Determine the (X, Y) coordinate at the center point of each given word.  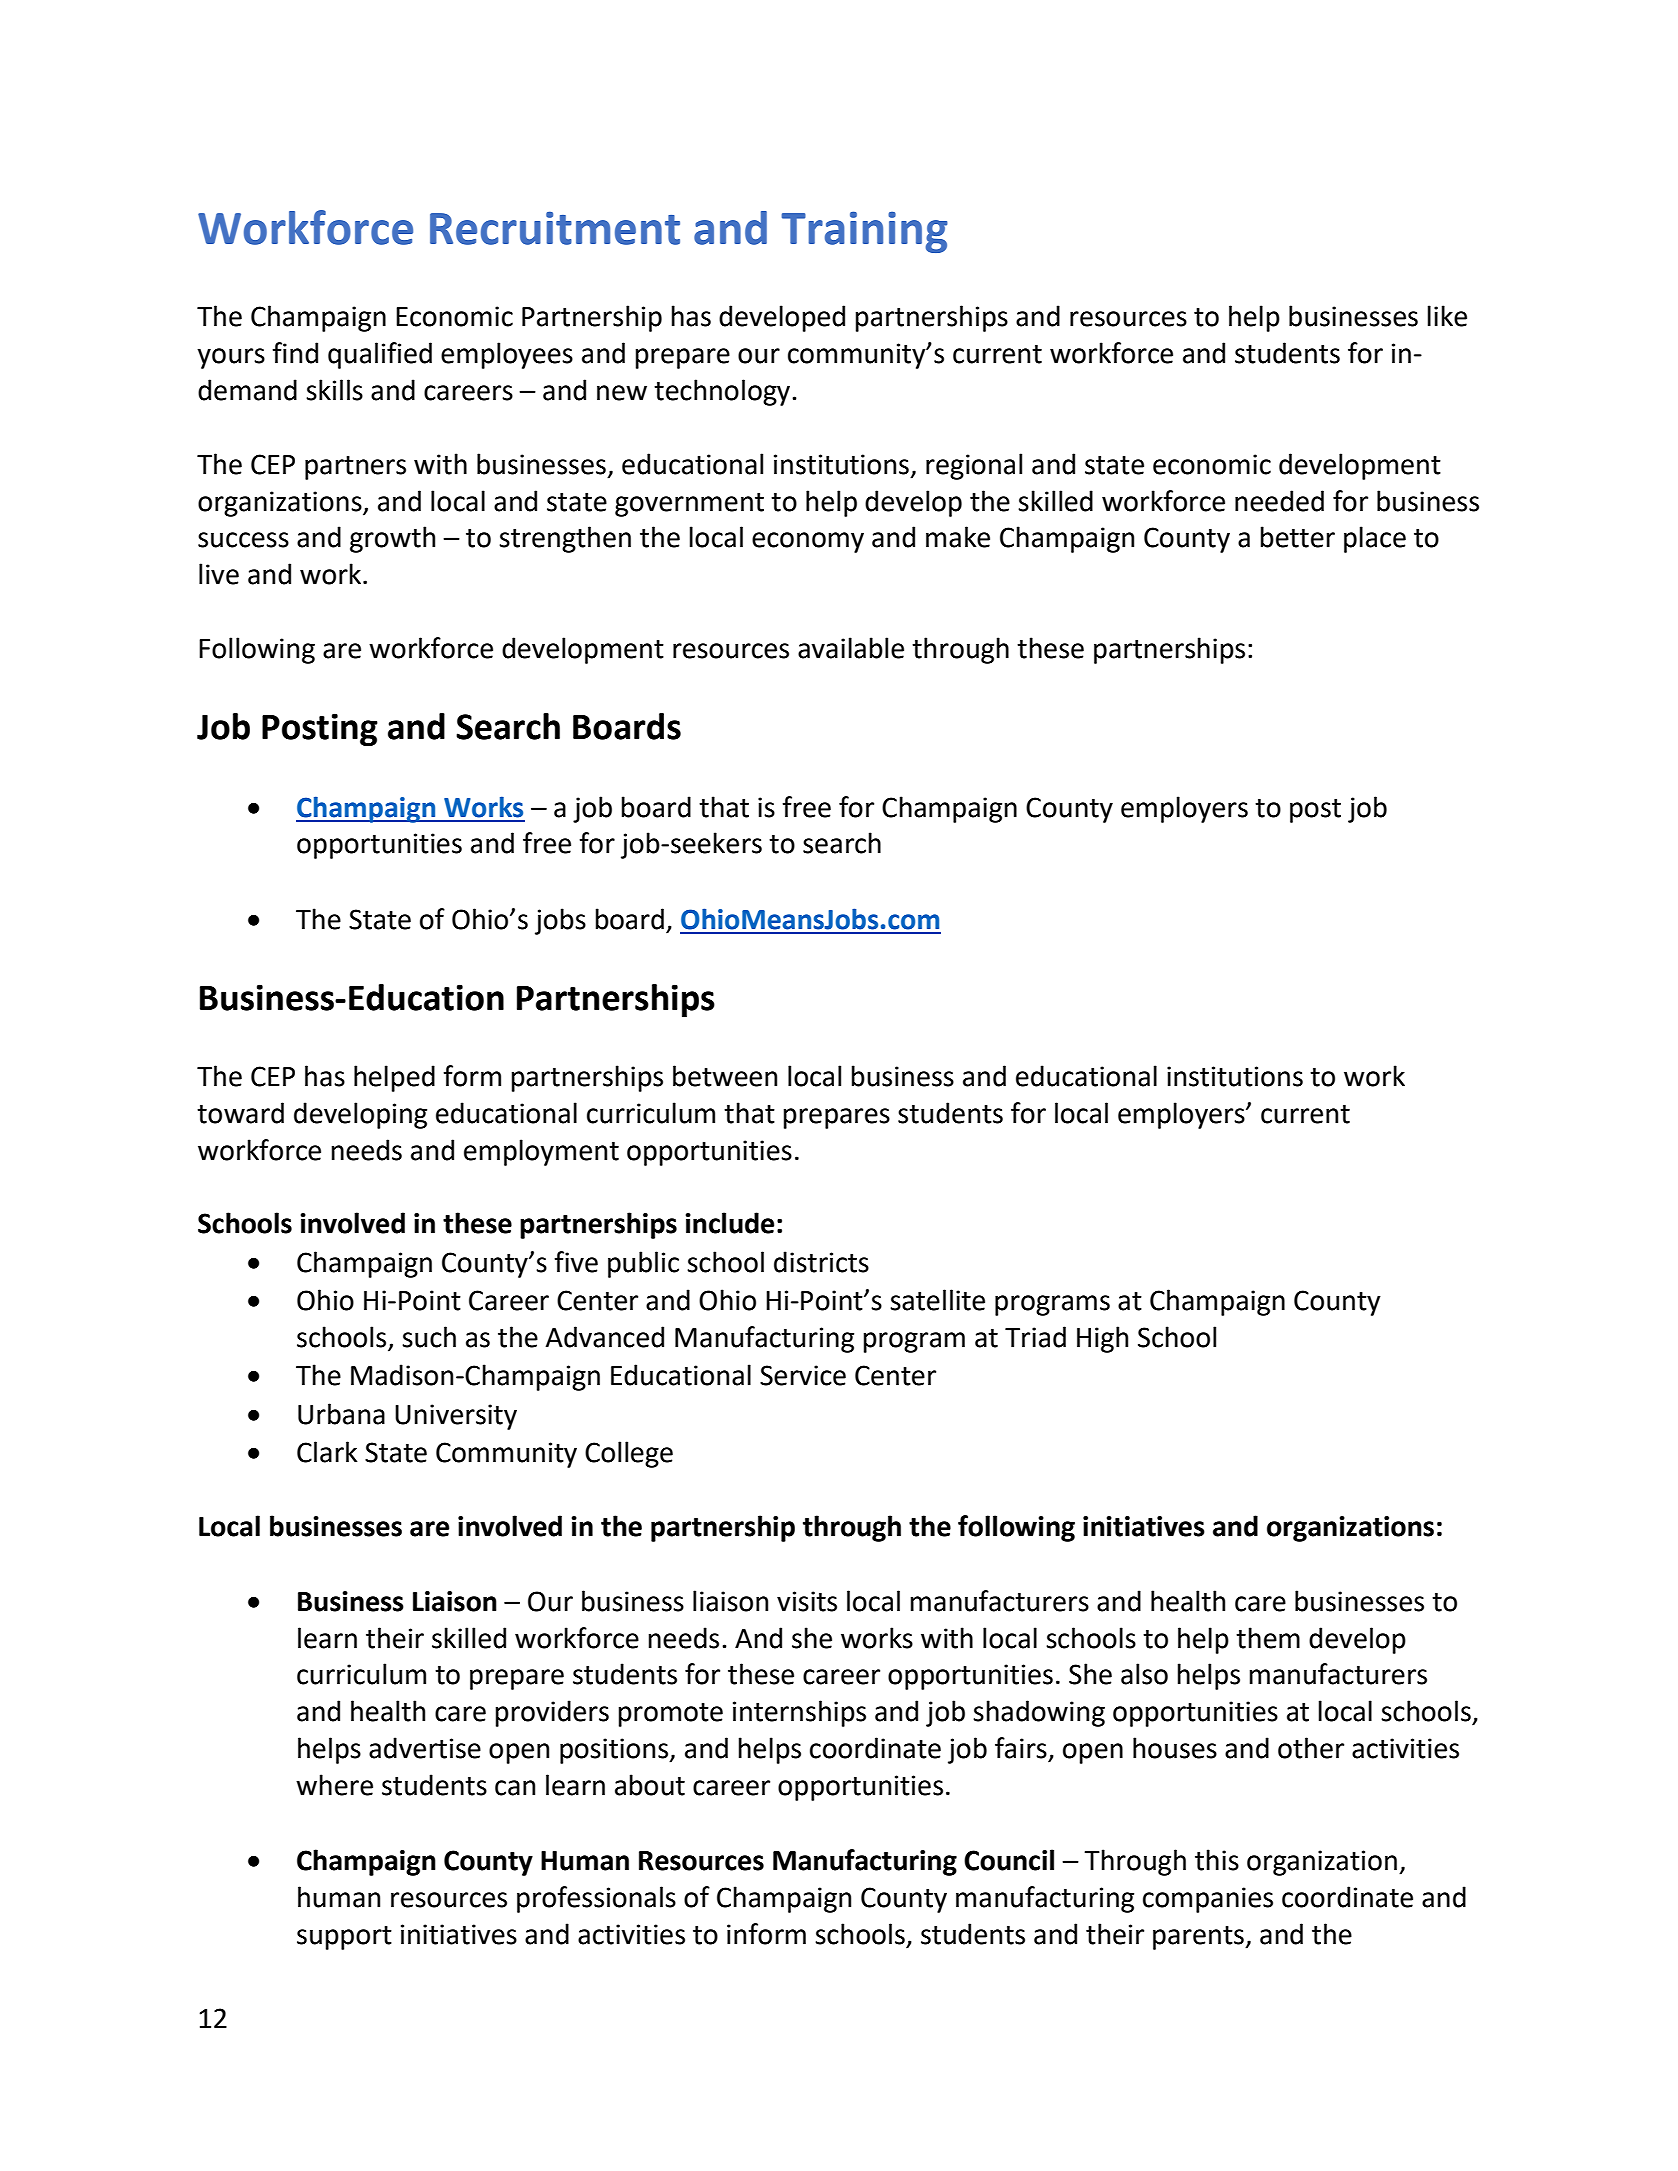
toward (240, 1113)
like (1447, 316)
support (344, 1938)
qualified (380, 355)
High (1102, 1339)
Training (864, 232)
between (725, 1076)
